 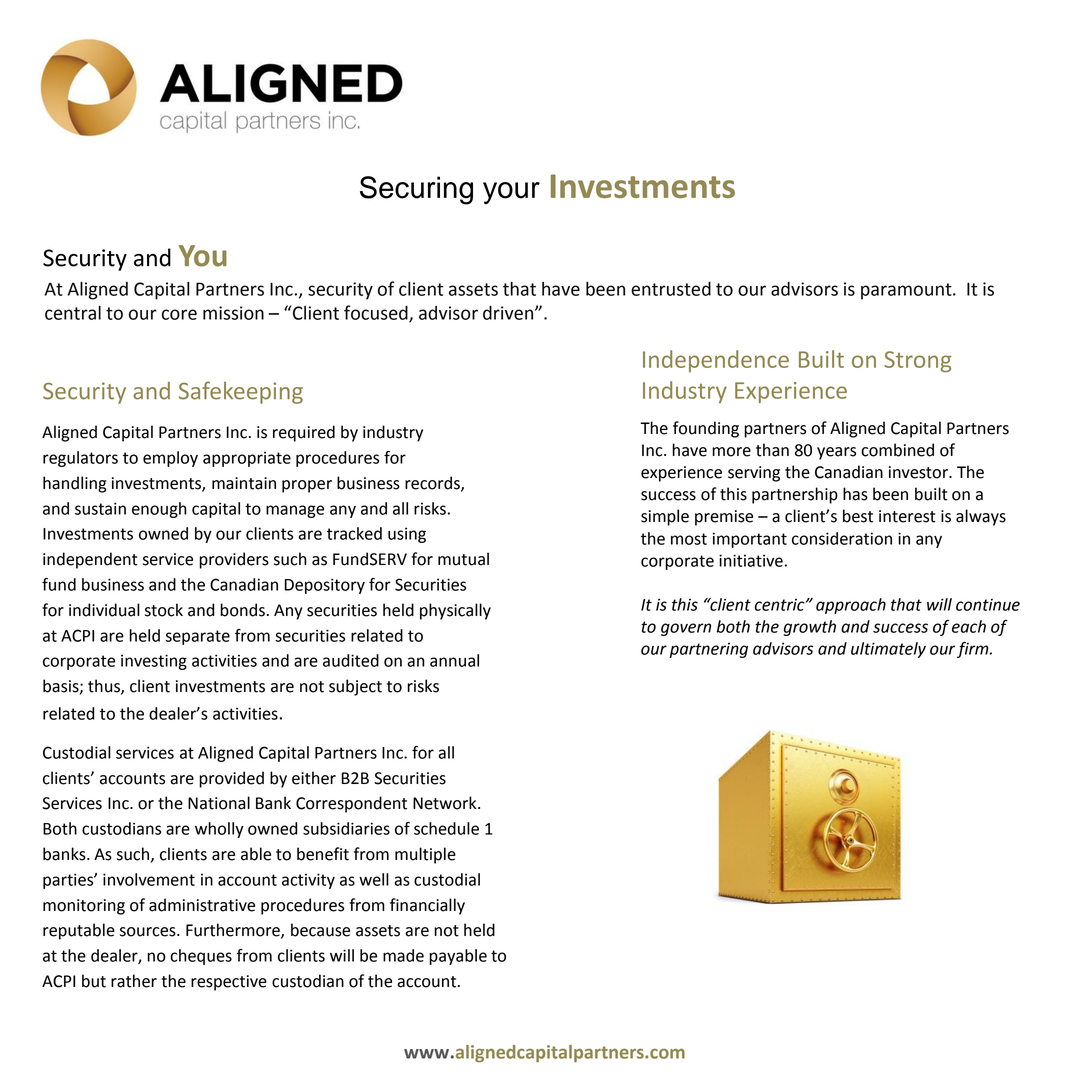 I want to click on mutual, so click(x=463, y=559).
